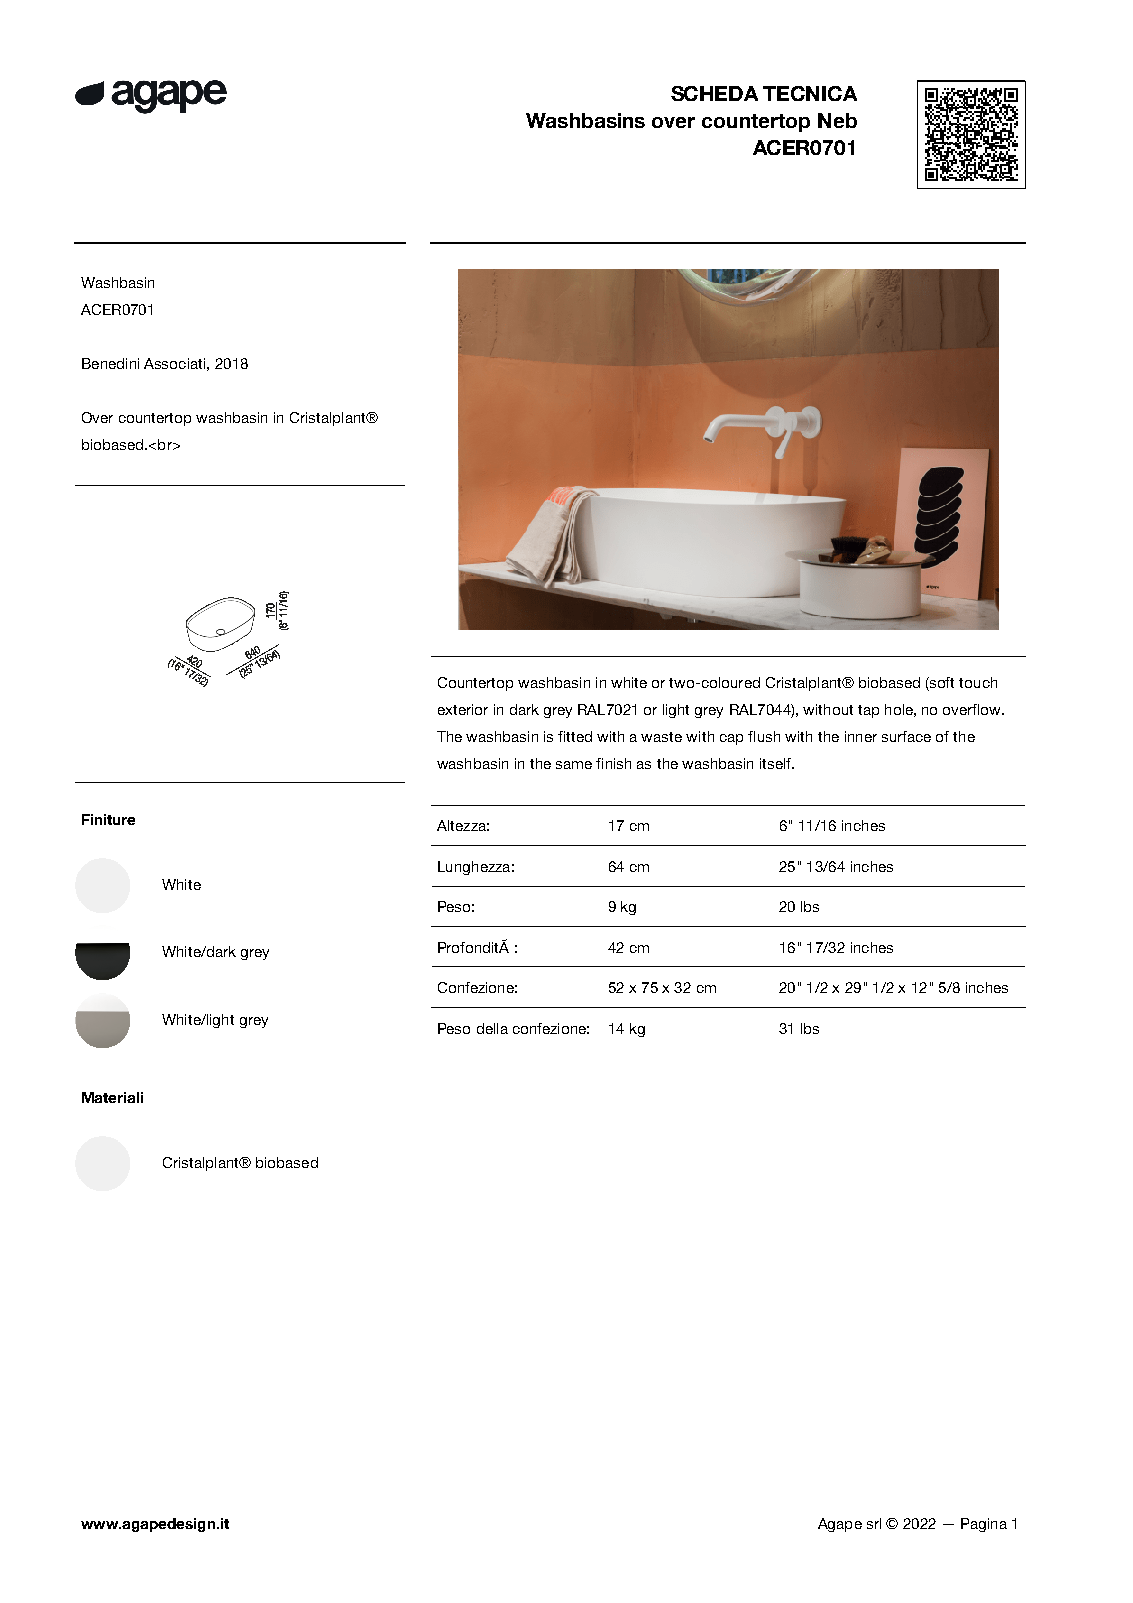  Describe the element at coordinates (492, 1028) in the screenshot. I see `della` at that location.
